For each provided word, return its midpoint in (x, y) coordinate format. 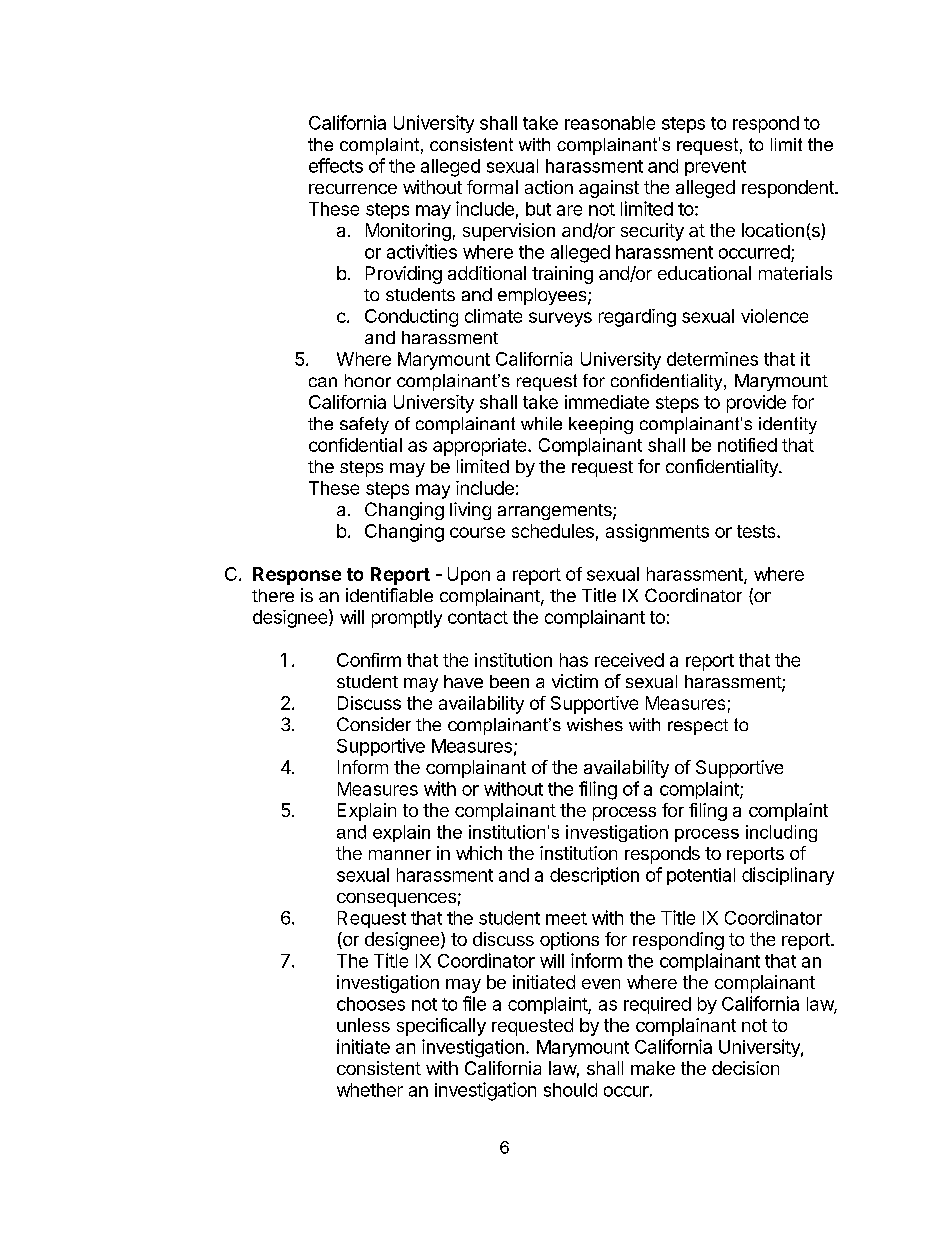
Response (297, 576)
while (541, 423)
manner (400, 855)
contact (478, 617)
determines (712, 359)
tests (757, 531)
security (652, 232)
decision (745, 1068)
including (781, 833)
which (479, 853)
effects (336, 165)
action (549, 187)
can (323, 382)
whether (370, 1090)
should (570, 1090)
